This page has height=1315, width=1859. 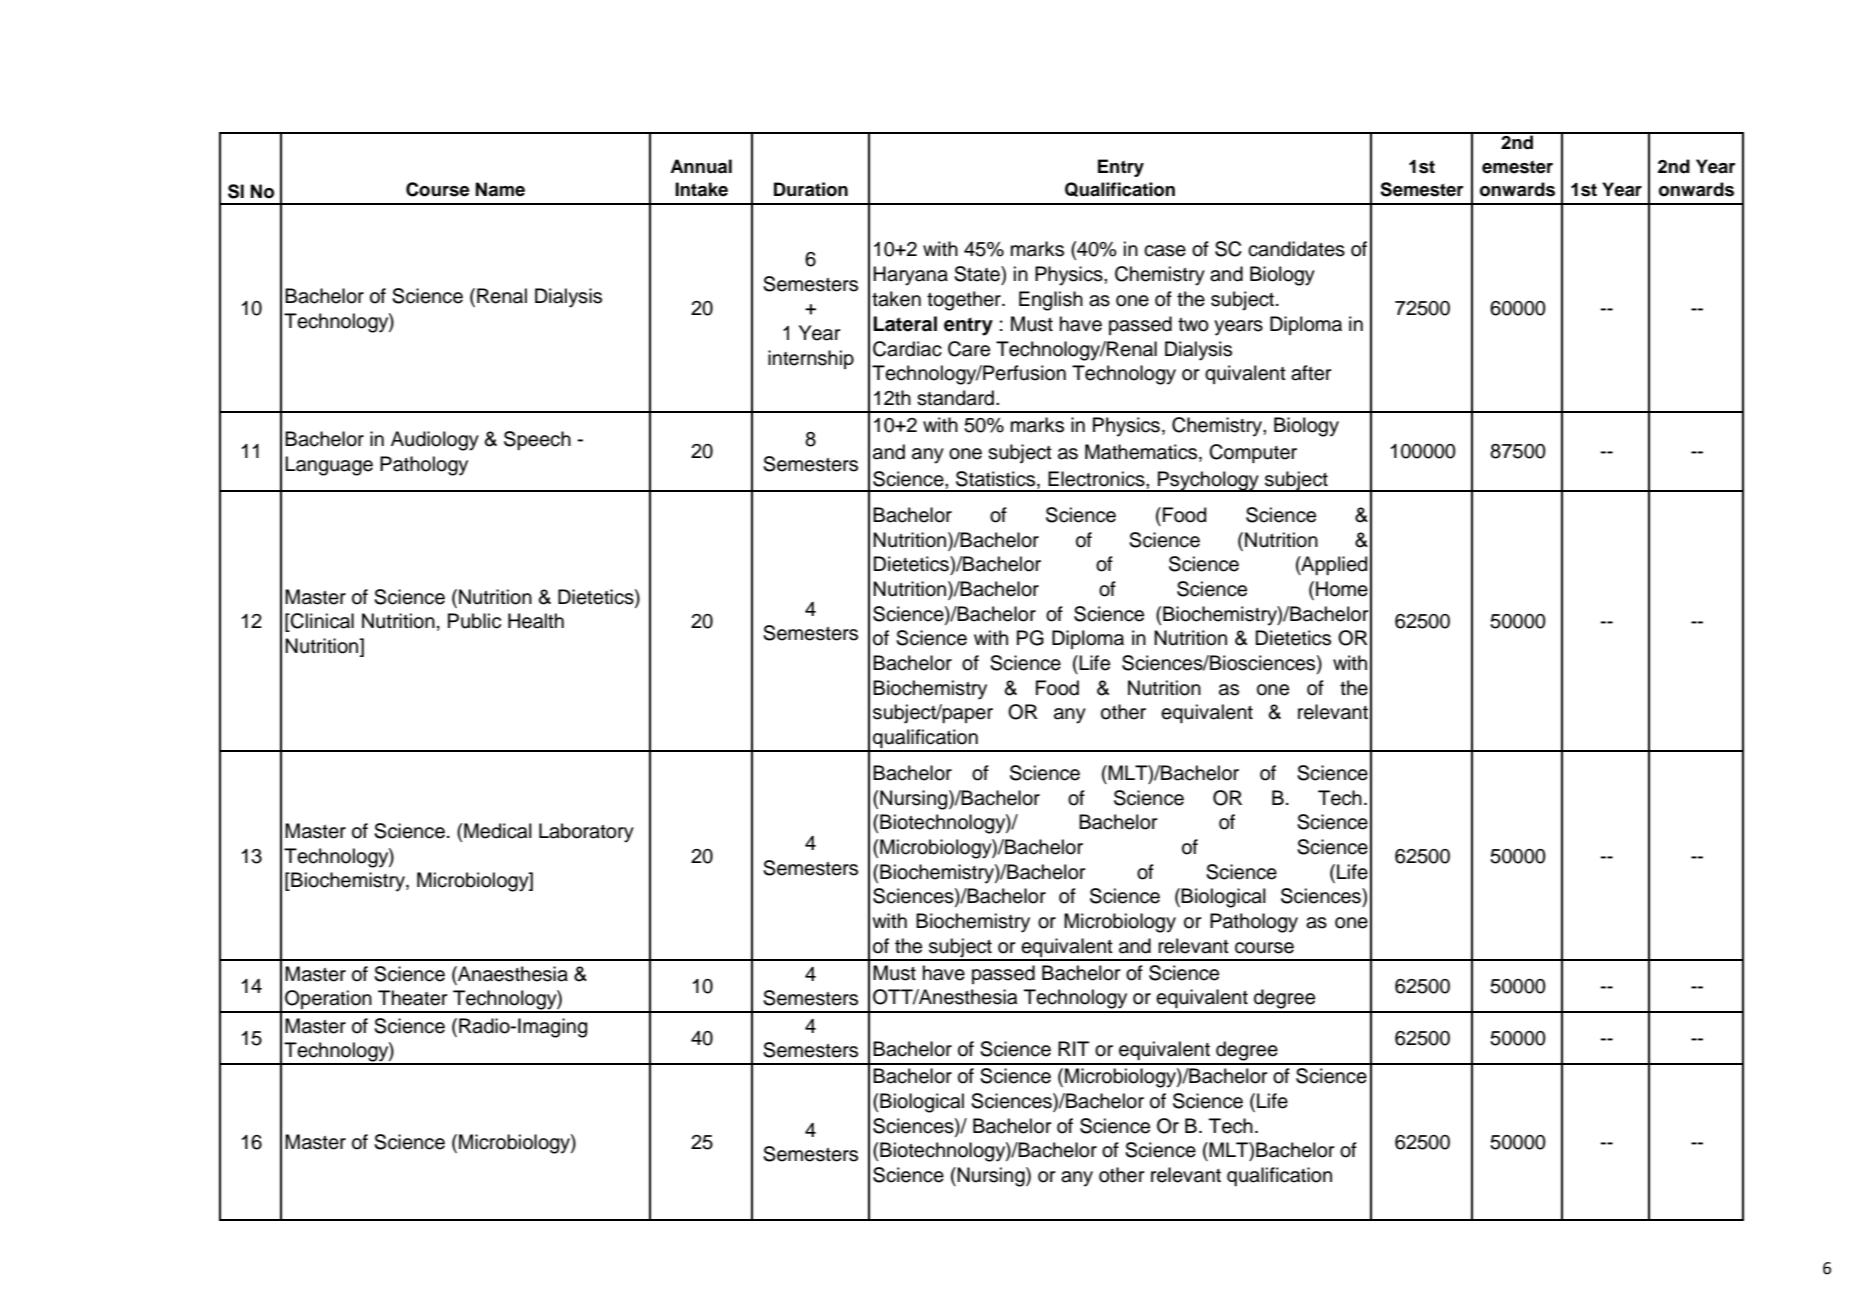 What do you see at coordinates (997, 479) in the page?
I see `Statistics` at bounding box center [997, 479].
